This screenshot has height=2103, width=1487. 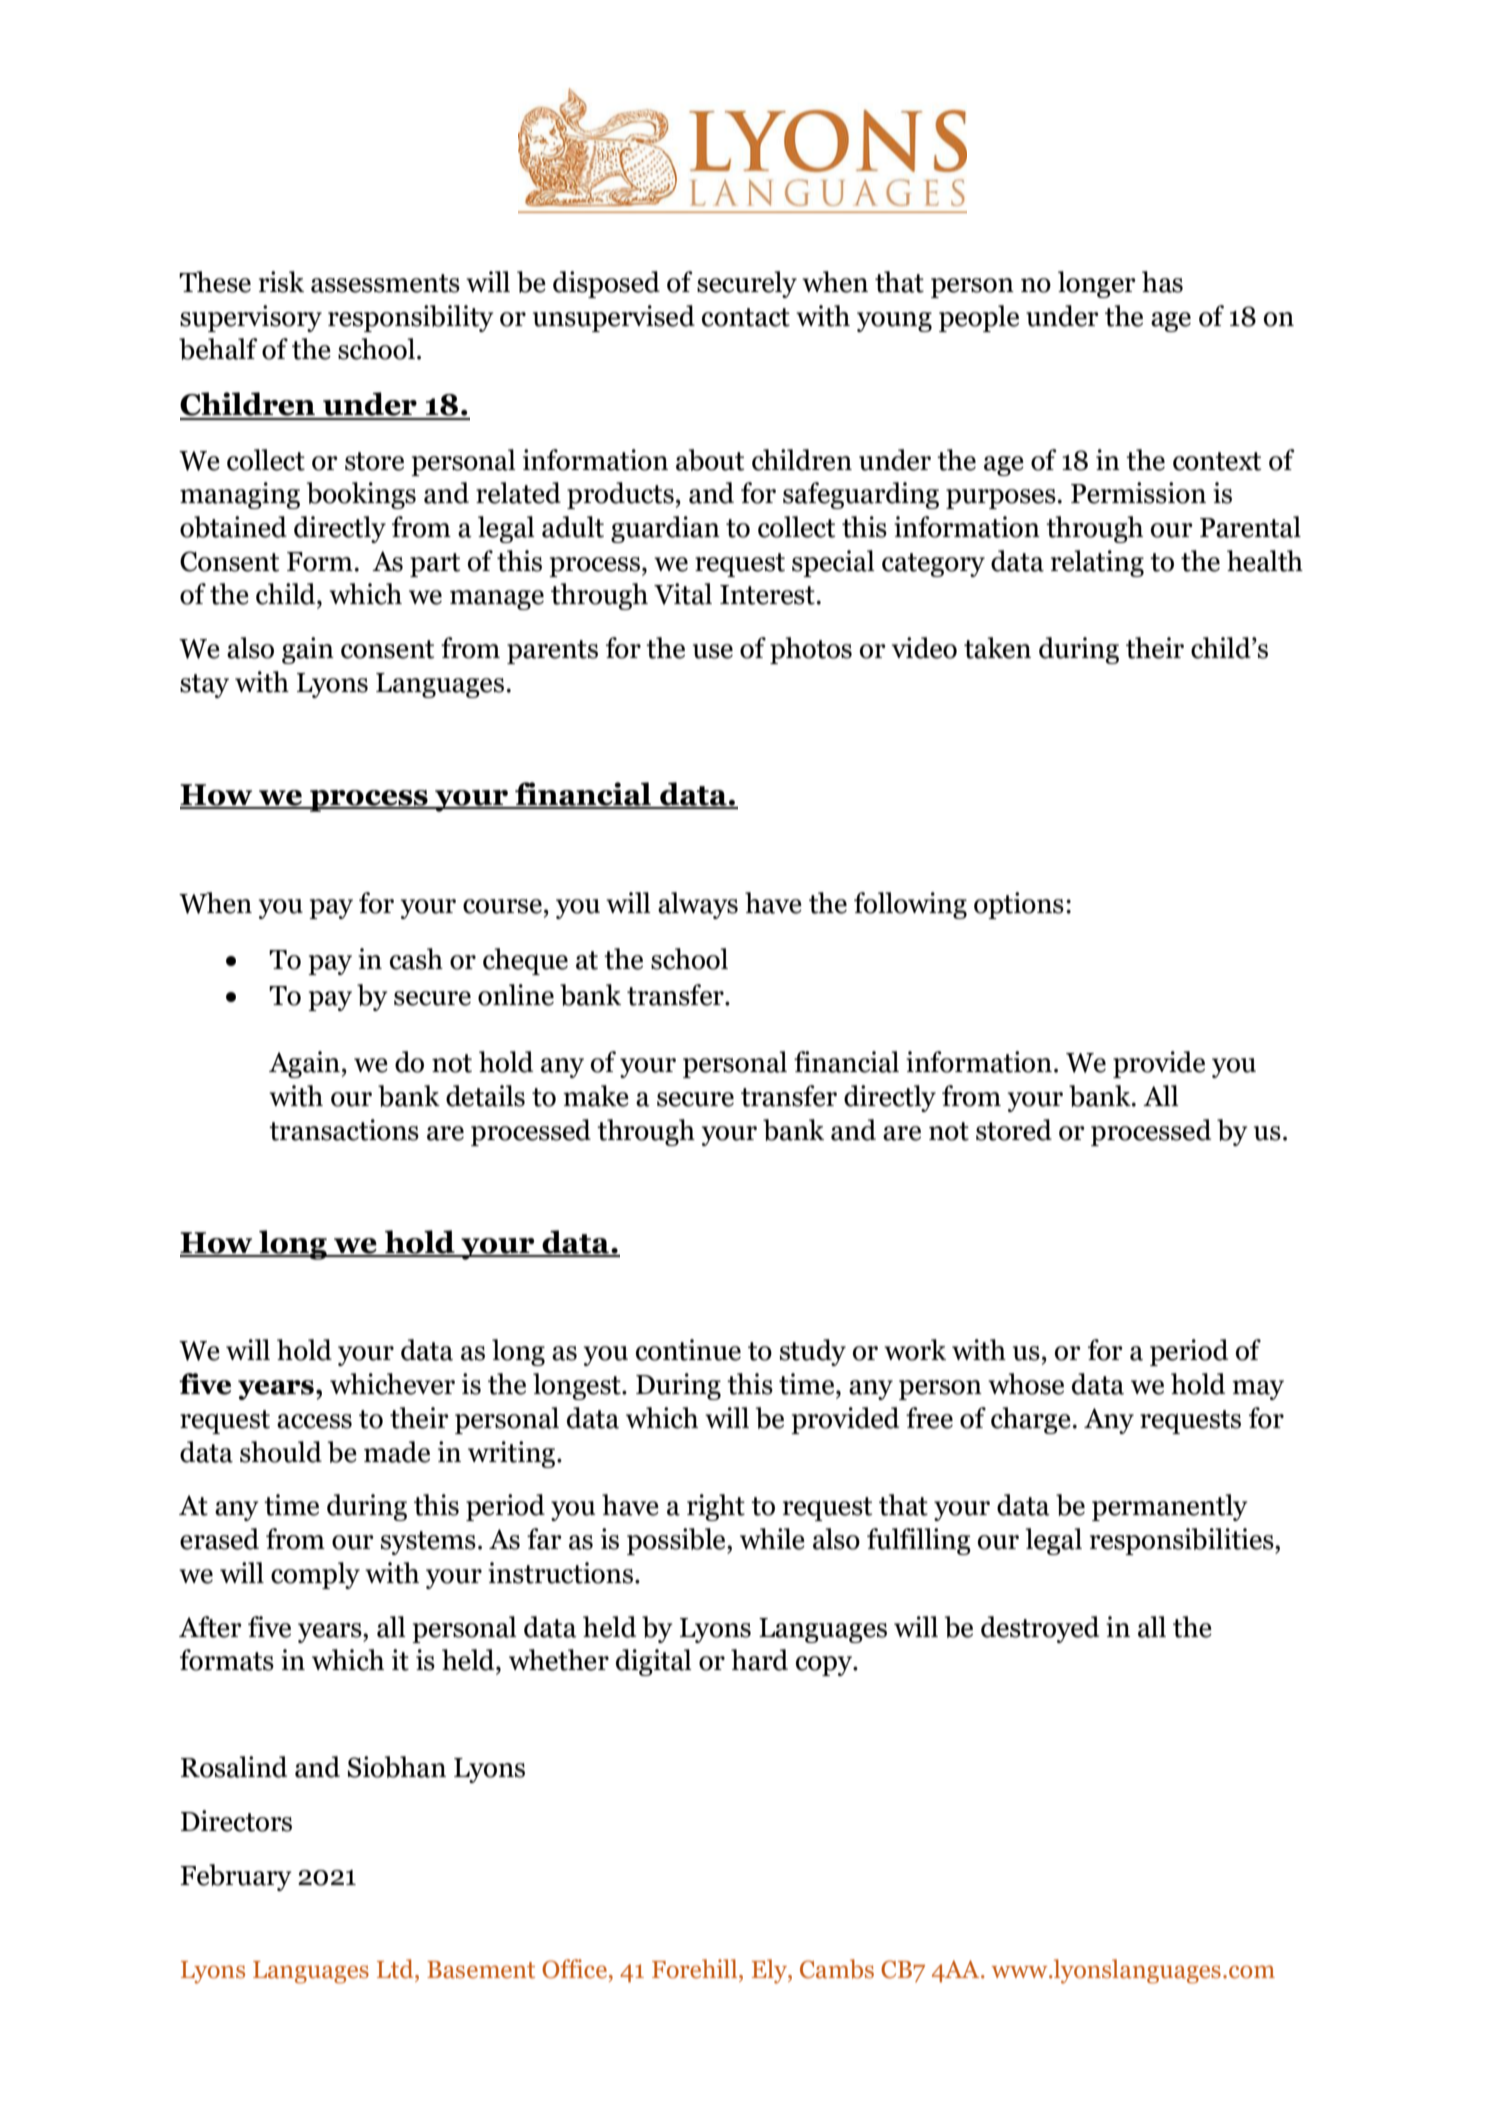 What do you see at coordinates (1019, 905) in the screenshot?
I see `options` at bounding box center [1019, 905].
